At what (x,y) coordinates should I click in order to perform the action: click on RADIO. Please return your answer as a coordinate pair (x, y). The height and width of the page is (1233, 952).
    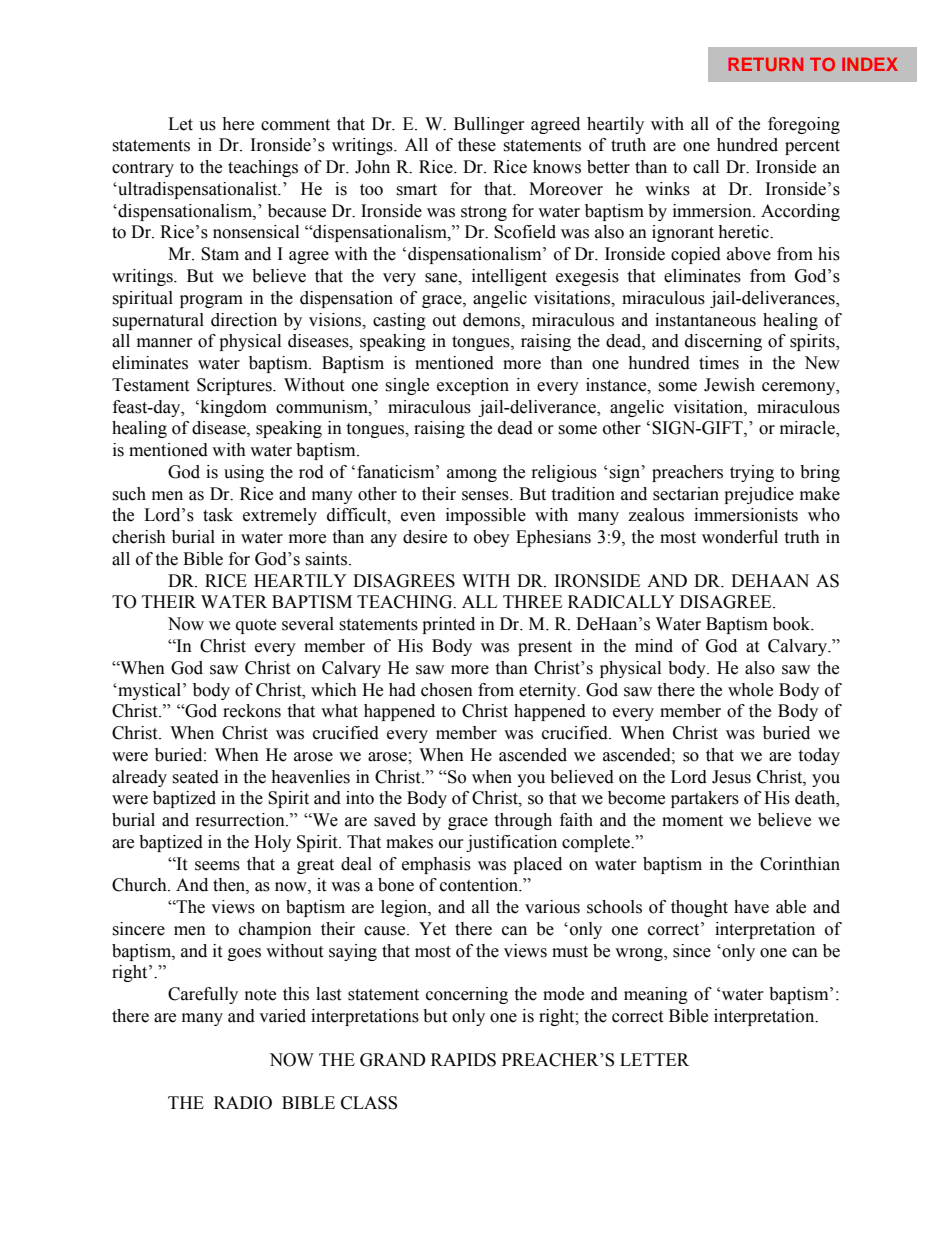
    Looking at the image, I should click on (243, 1103).
